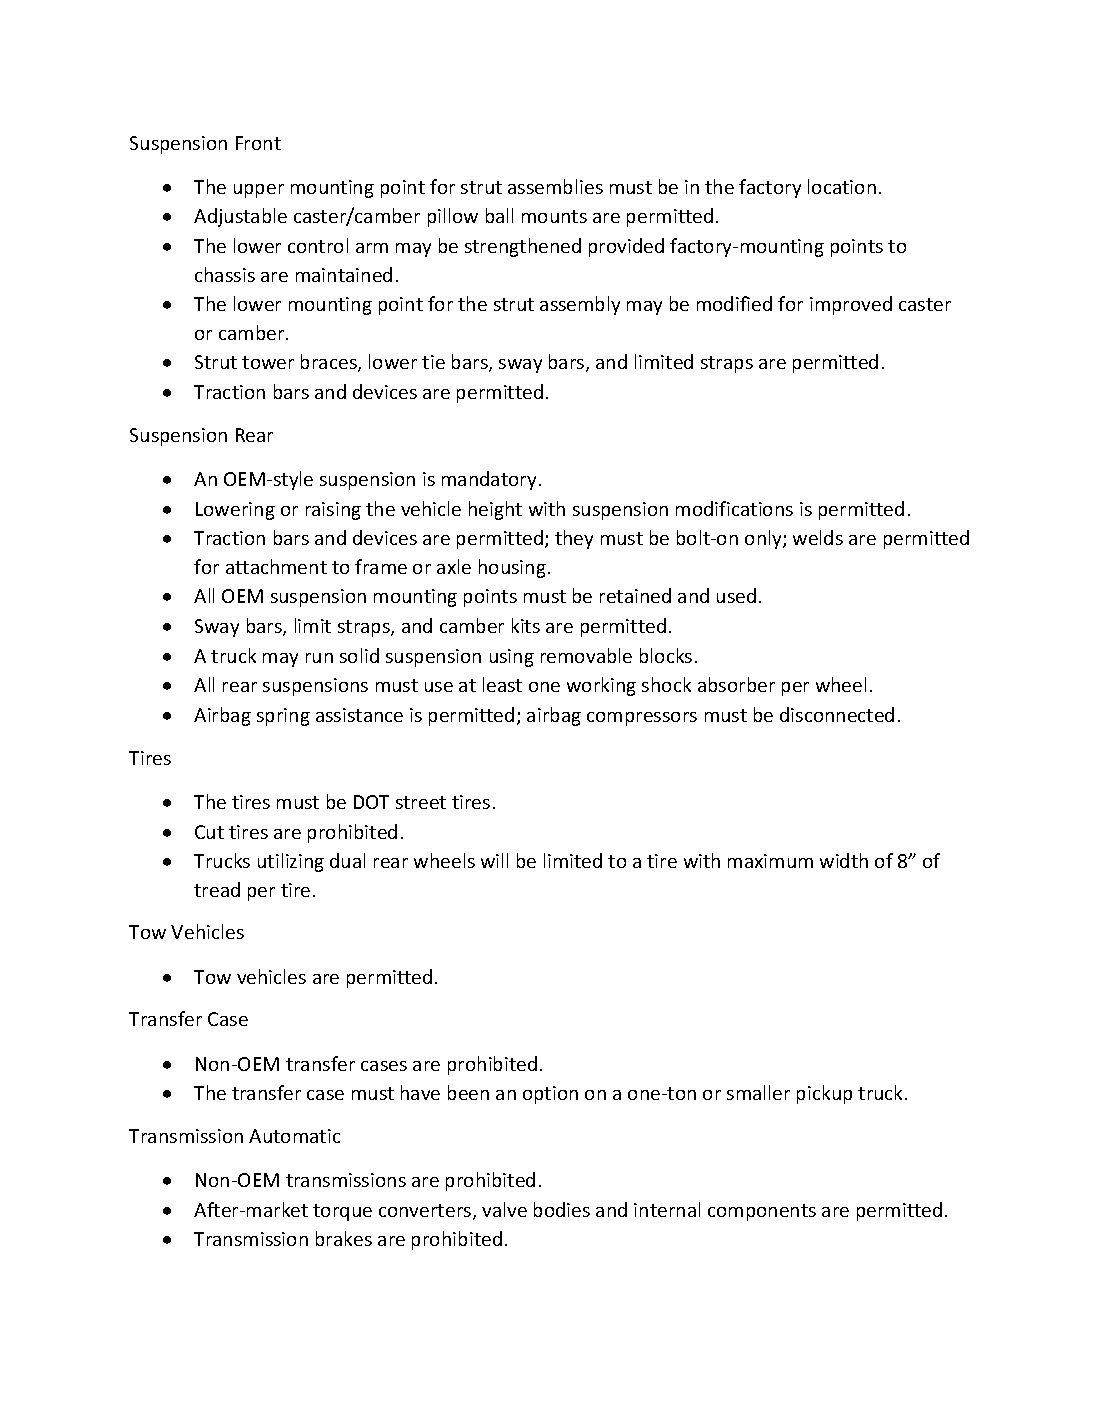 Image resolution: width=1102 pixels, height=1427 pixels. I want to click on only, so click(764, 539).
